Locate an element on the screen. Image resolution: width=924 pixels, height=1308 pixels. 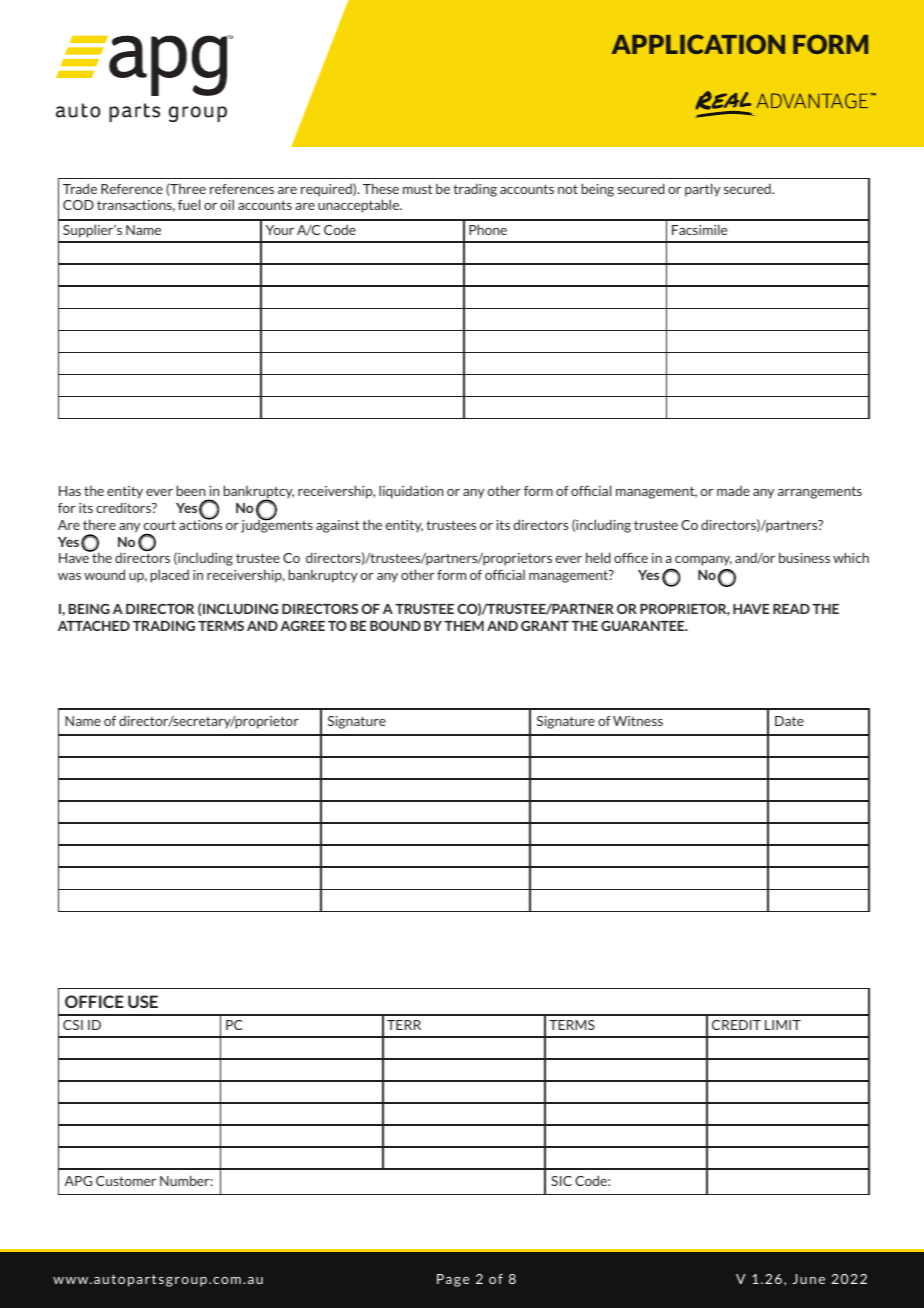
Facsimile is located at coordinates (699, 229).
